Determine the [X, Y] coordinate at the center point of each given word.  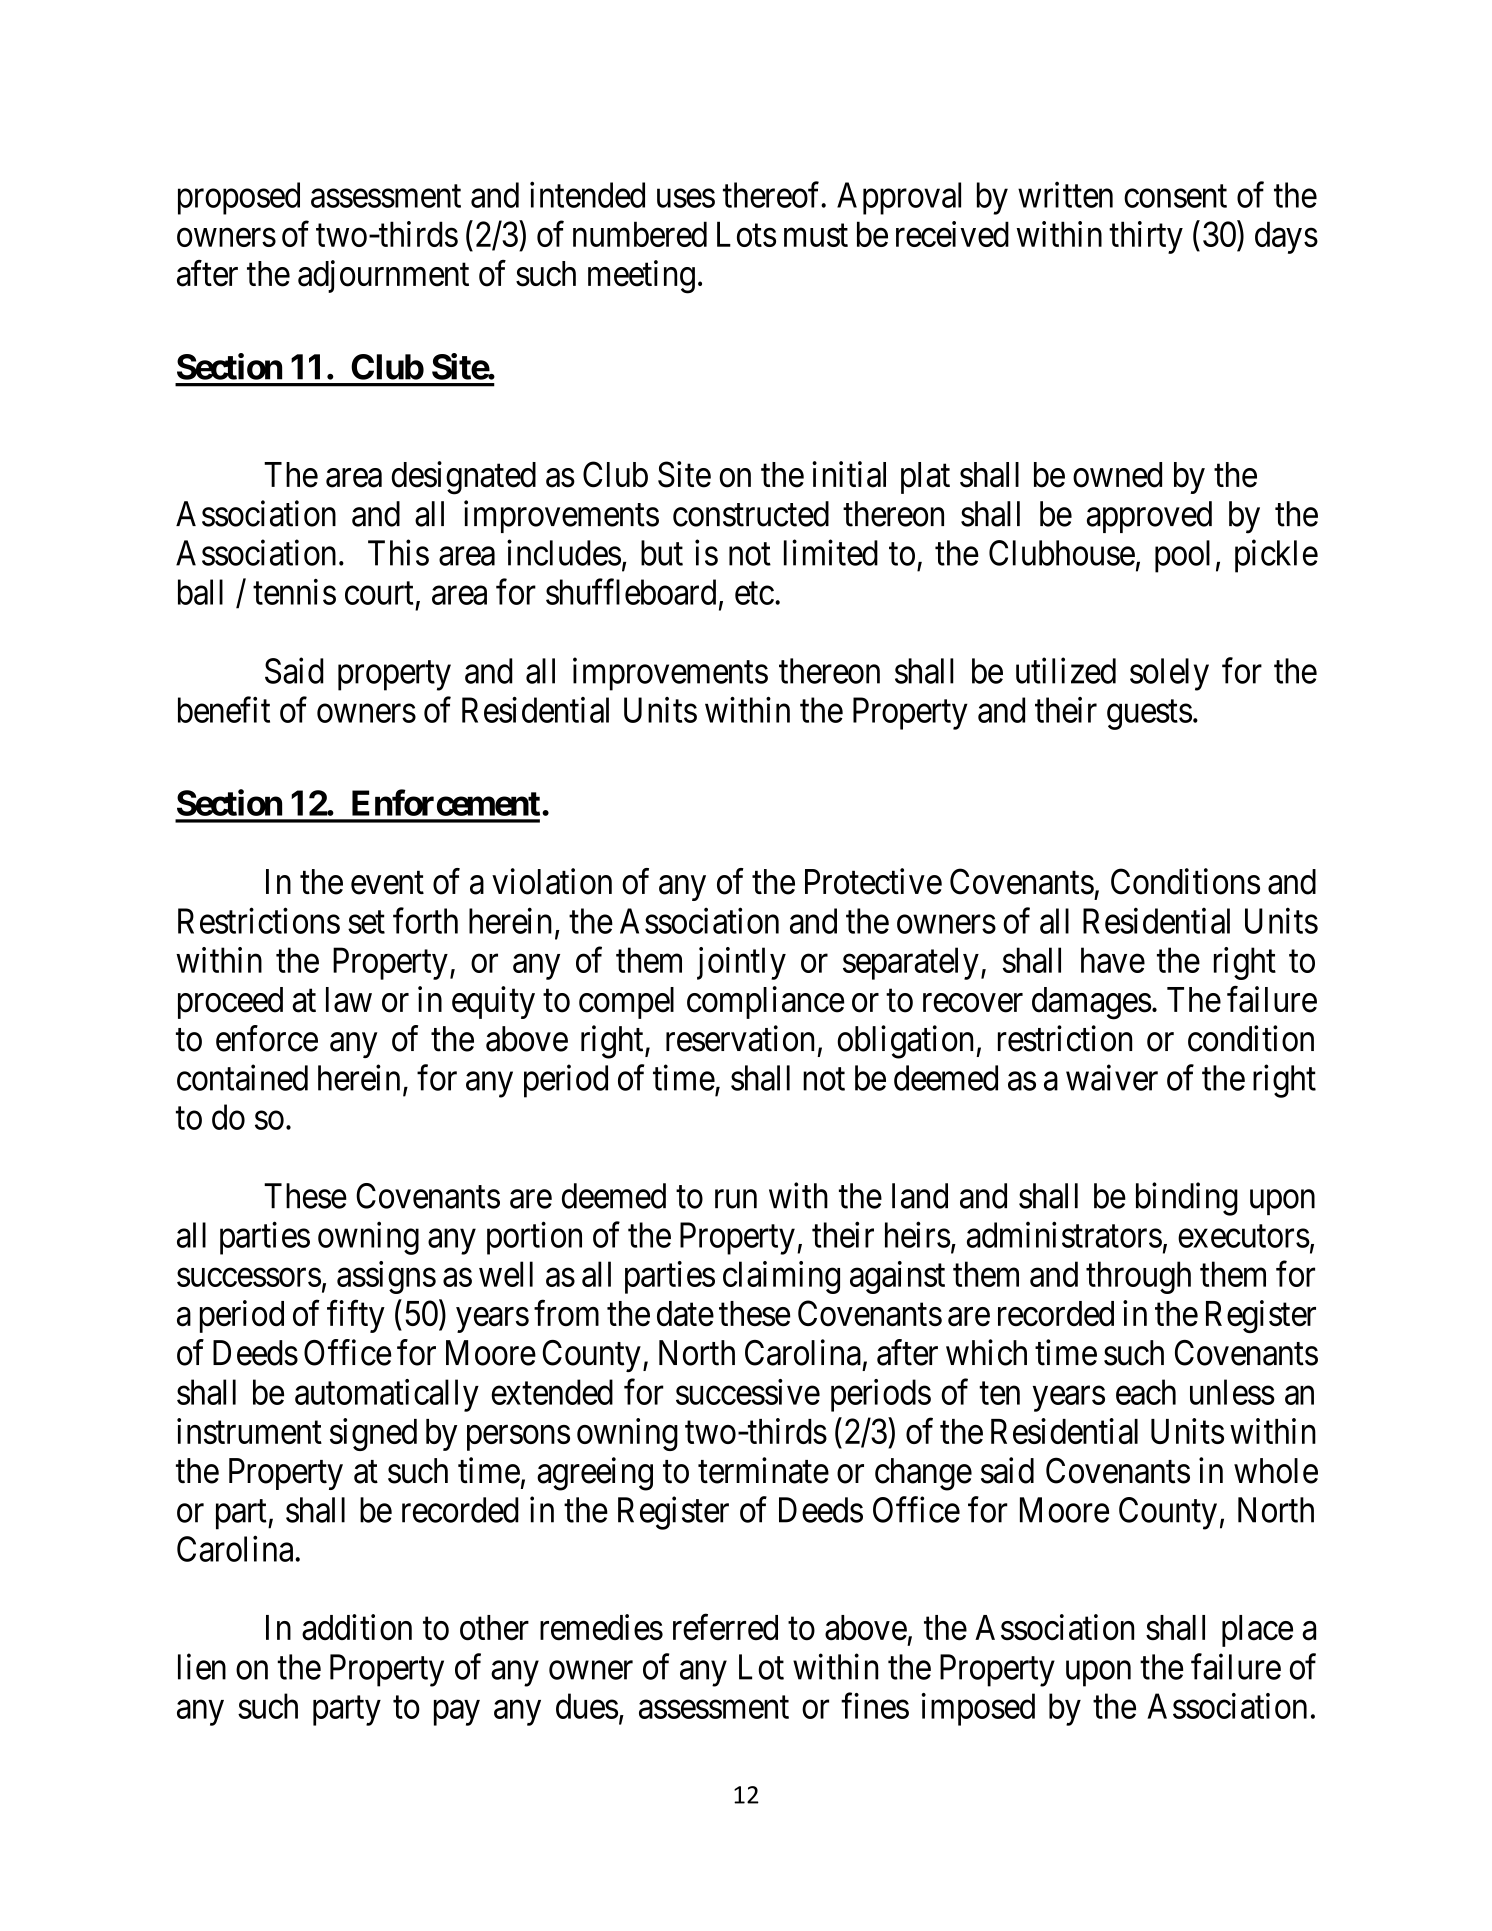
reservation [740, 1038]
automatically [387, 1395]
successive [748, 1392]
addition [357, 1627]
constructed [751, 514]
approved [1149, 517]
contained [242, 1077]
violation [552, 881]
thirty [1146, 237]
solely [1169, 674]
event [387, 883]
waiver [1112, 1077]
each [1146, 1392]
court [379, 593]
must [816, 235]
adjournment [383, 276]
